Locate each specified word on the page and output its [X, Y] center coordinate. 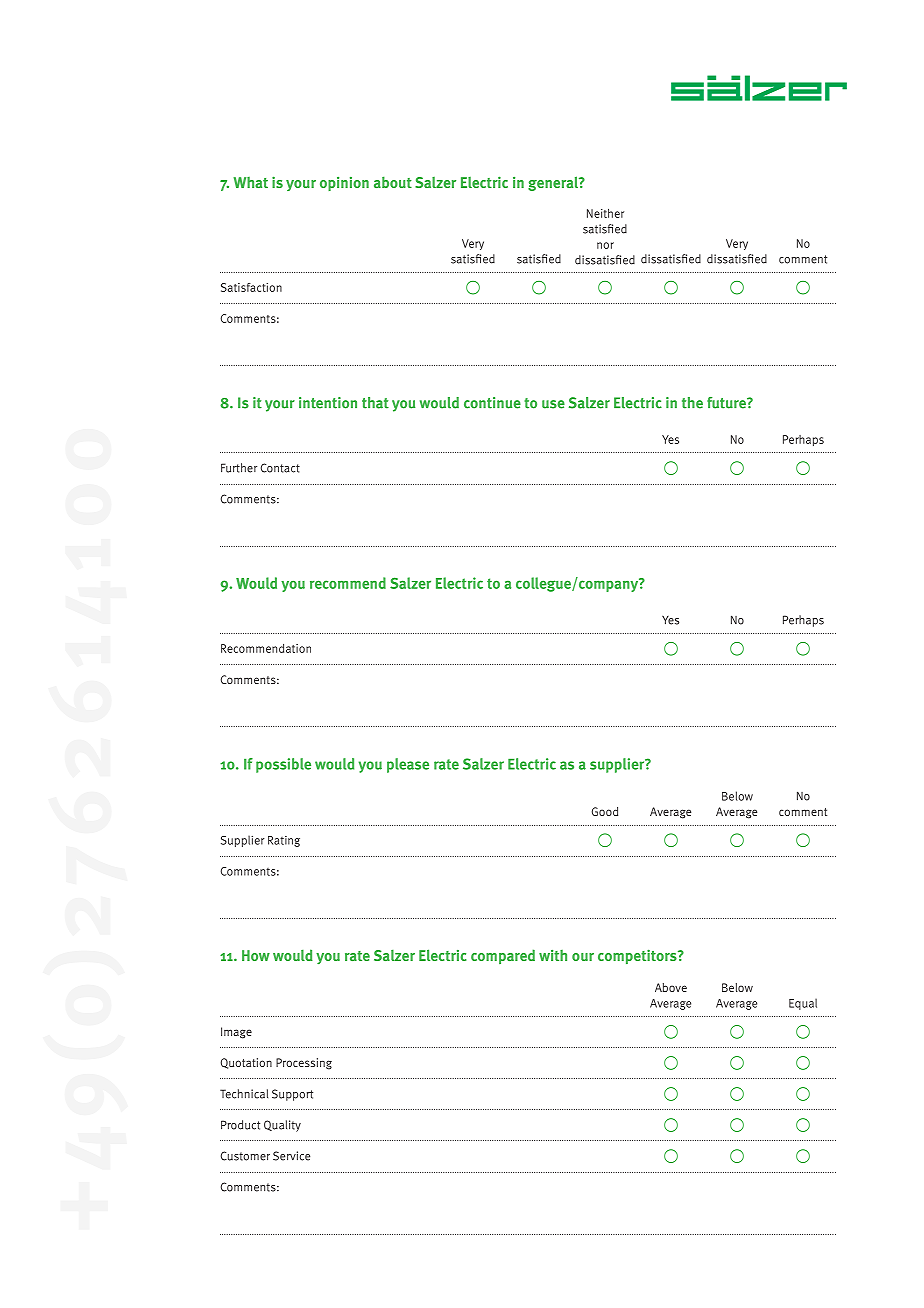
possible [283, 765]
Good [605, 811]
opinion [344, 184]
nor [605, 245]
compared [503, 956]
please [408, 765]
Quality [282, 1126]
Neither [605, 213]
